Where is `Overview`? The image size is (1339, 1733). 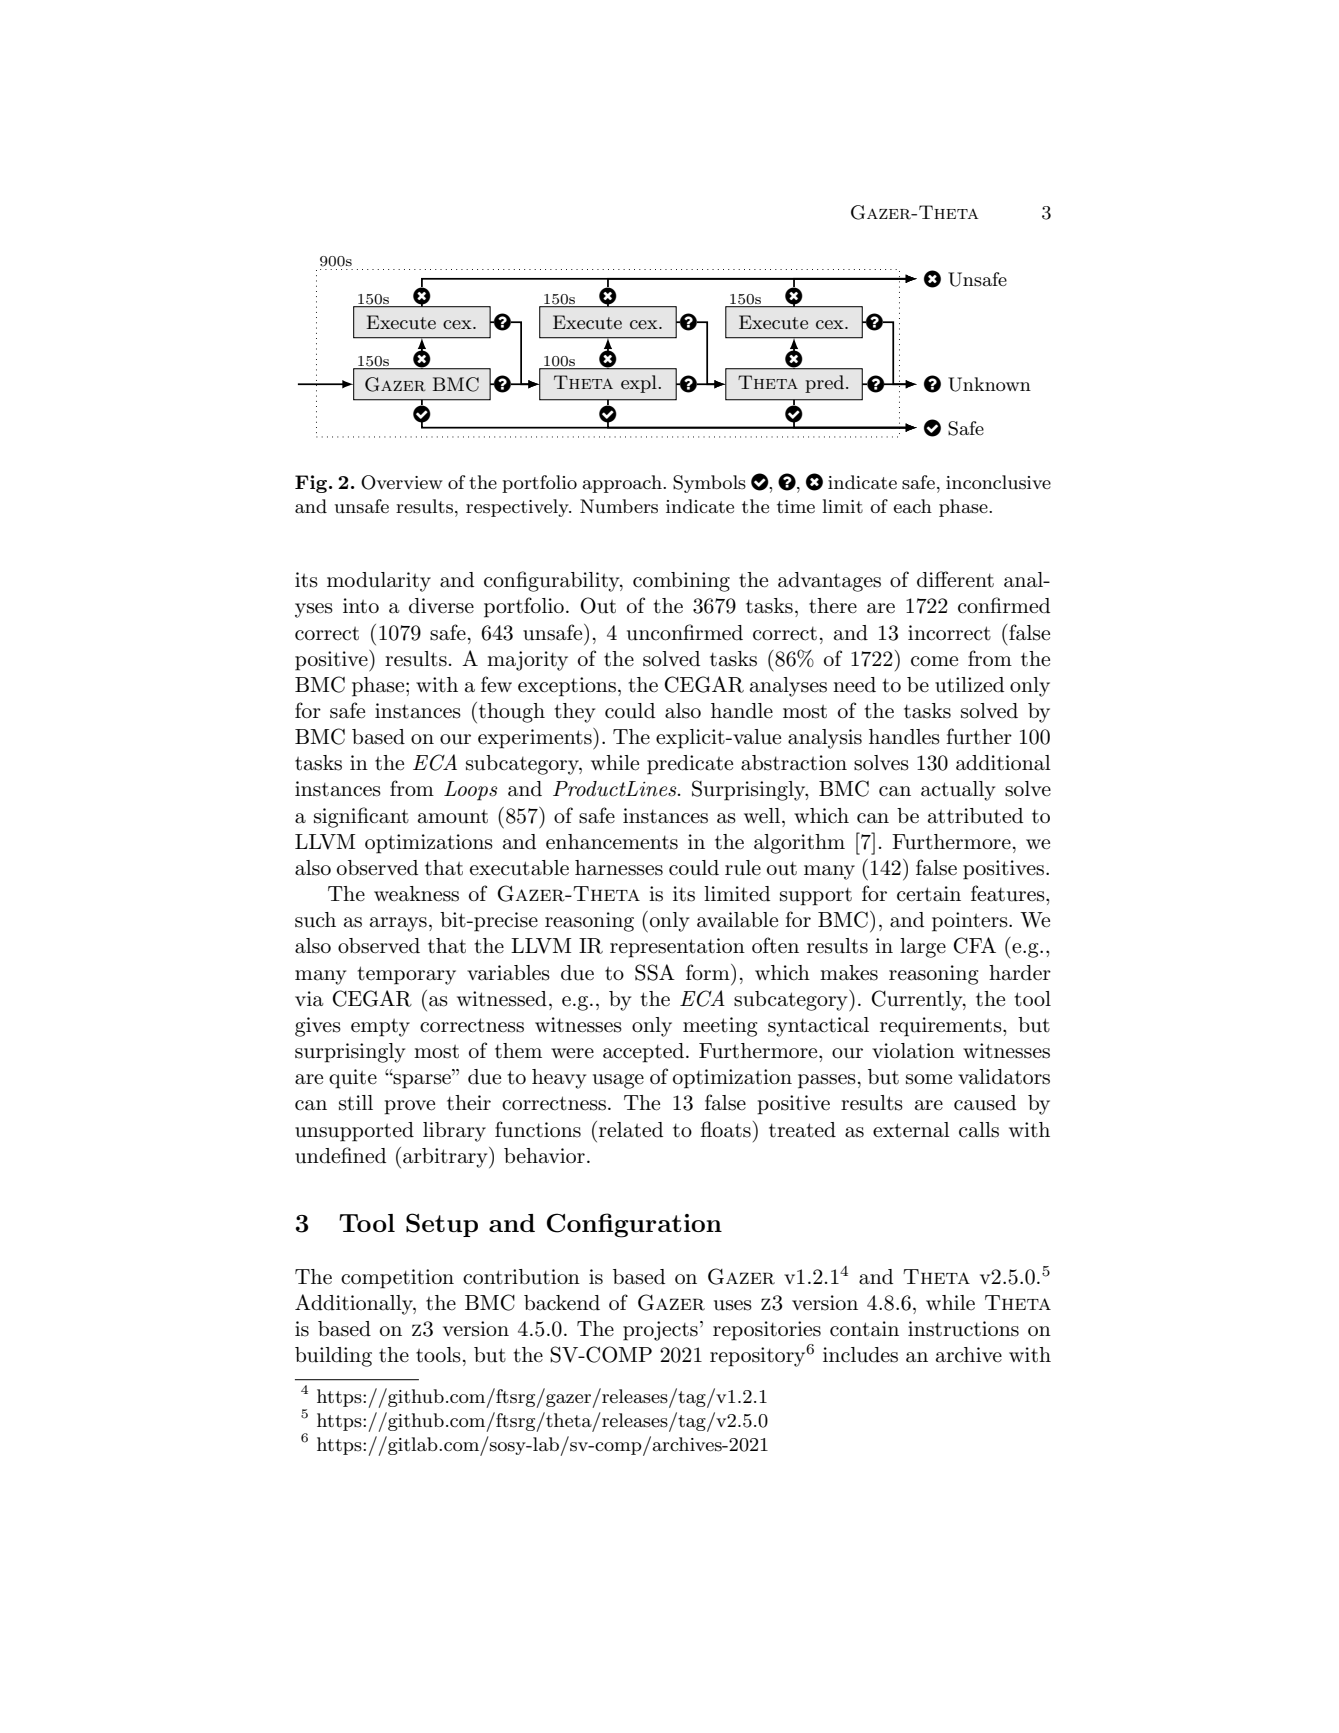
Overview is located at coordinates (402, 482).
